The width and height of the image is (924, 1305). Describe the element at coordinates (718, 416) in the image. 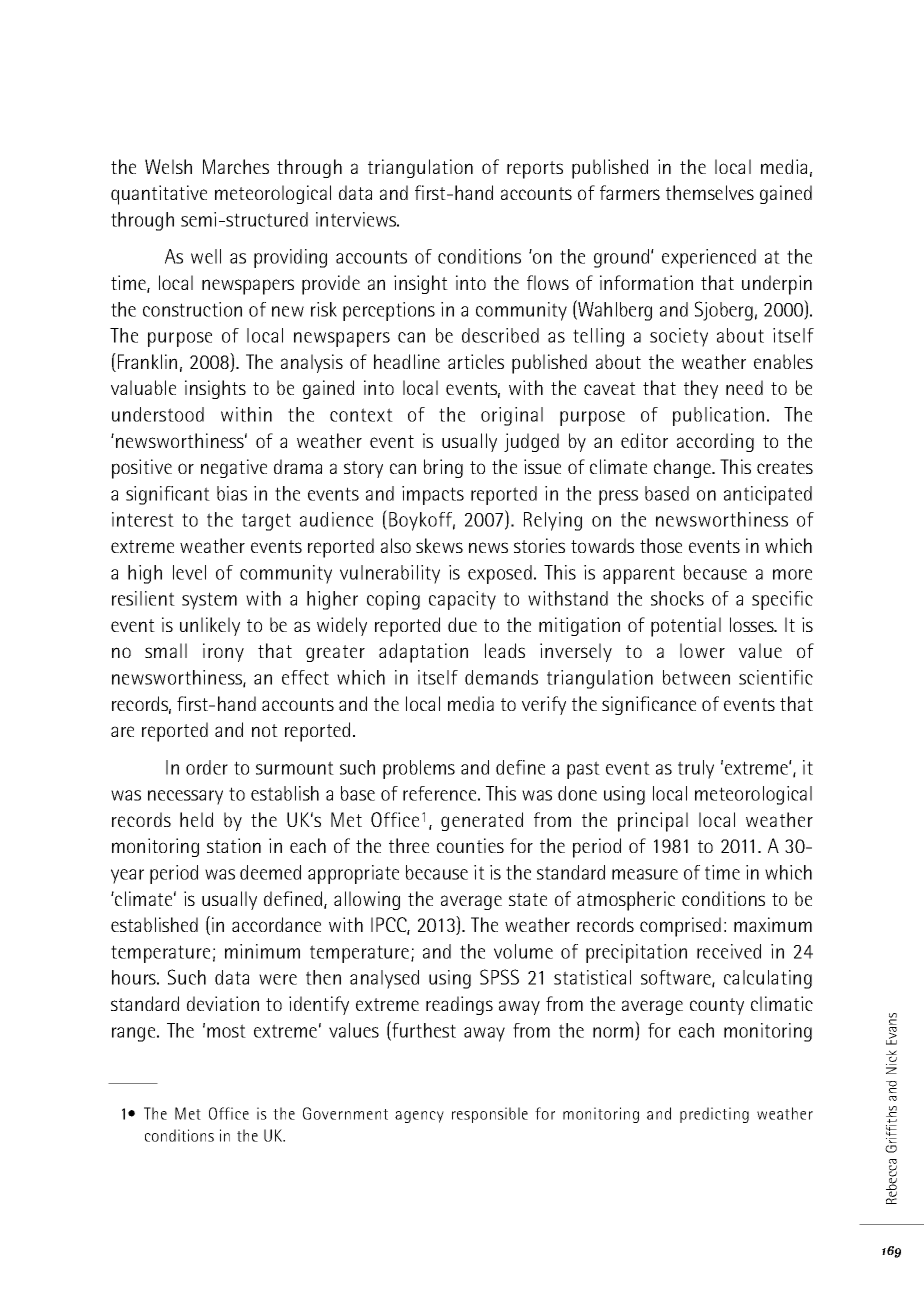

I see `publication` at that location.
